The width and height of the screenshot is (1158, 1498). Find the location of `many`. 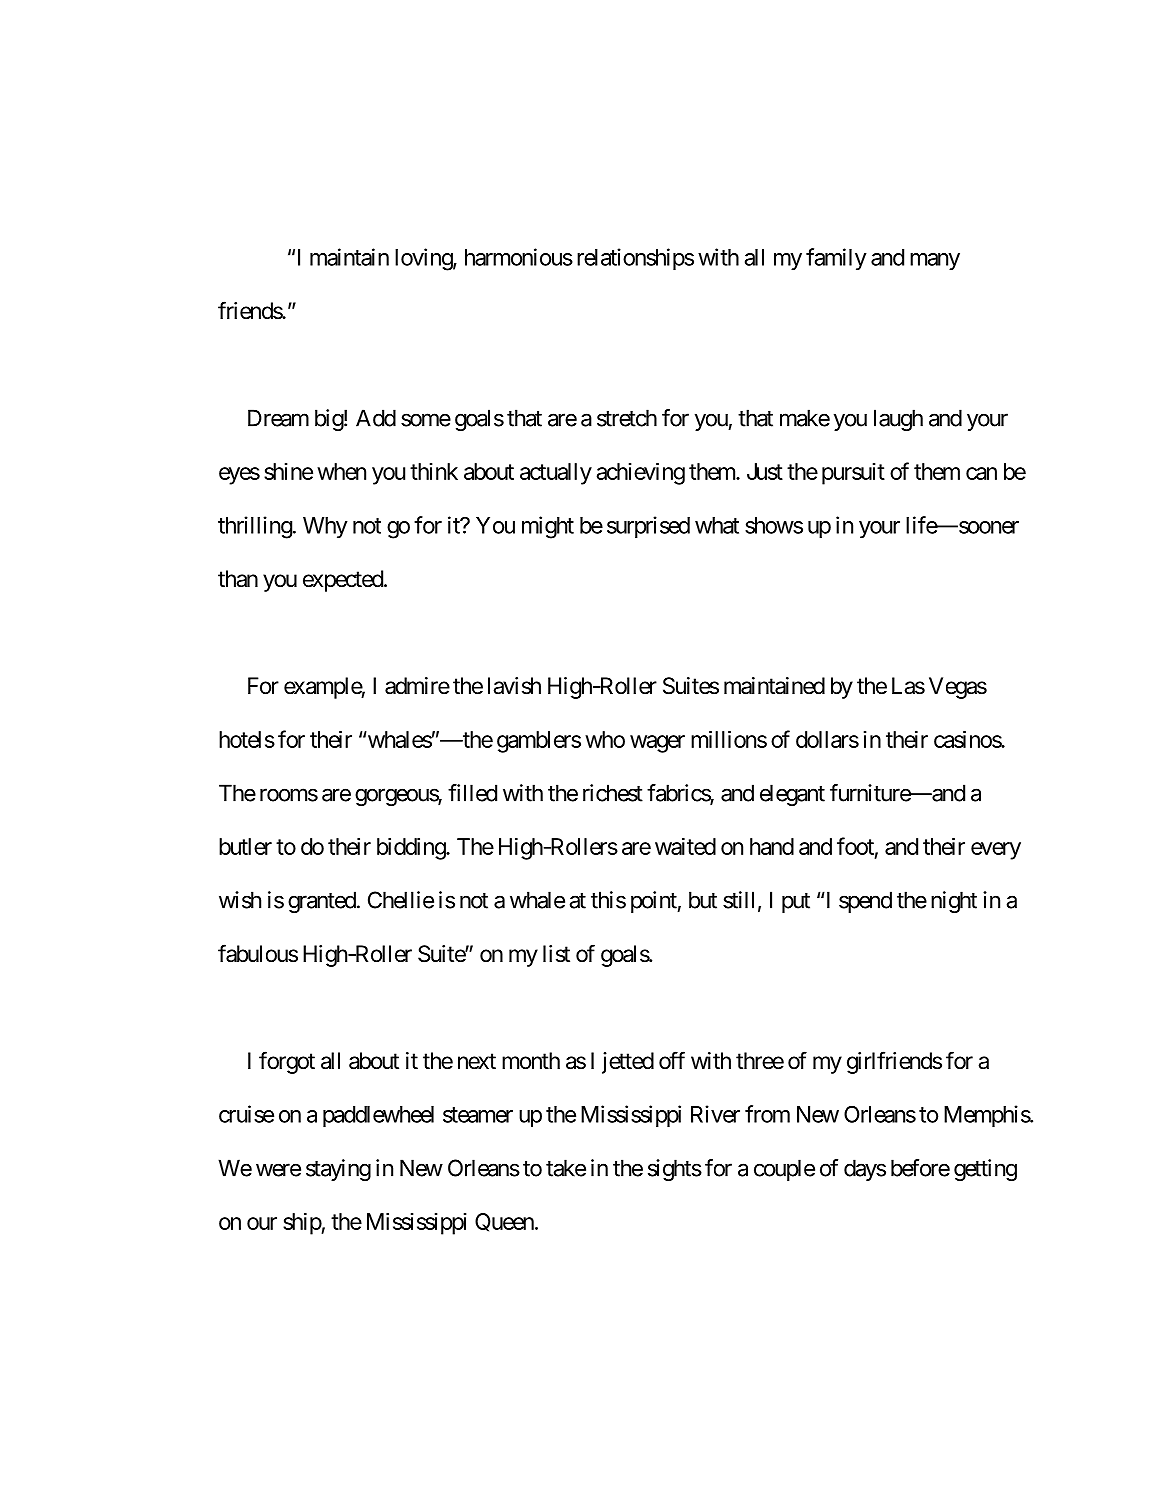

many is located at coordinates (935, 261).
